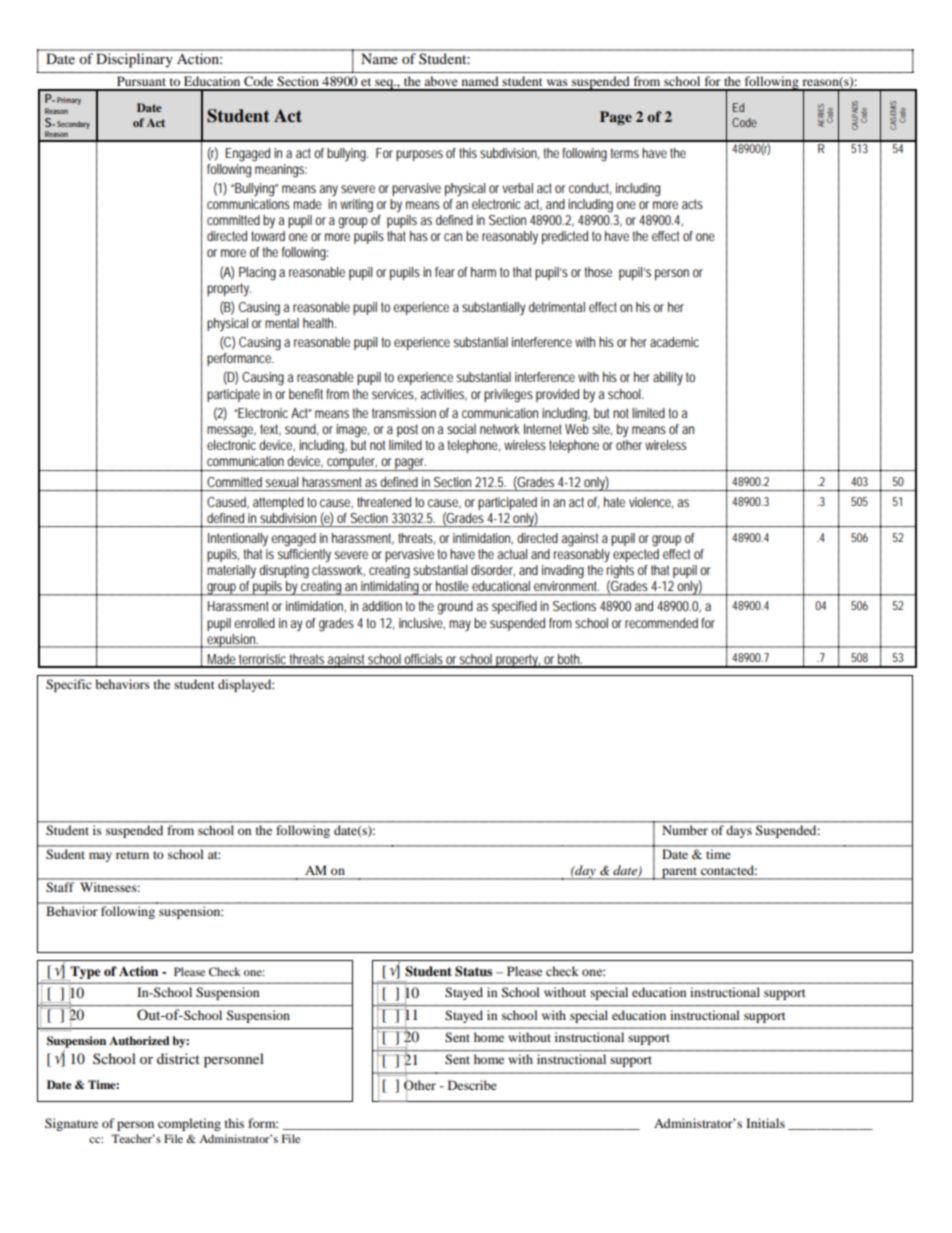 This screenshot has width=952, height=1233. I want to click on recommended, so click(661, 623).
